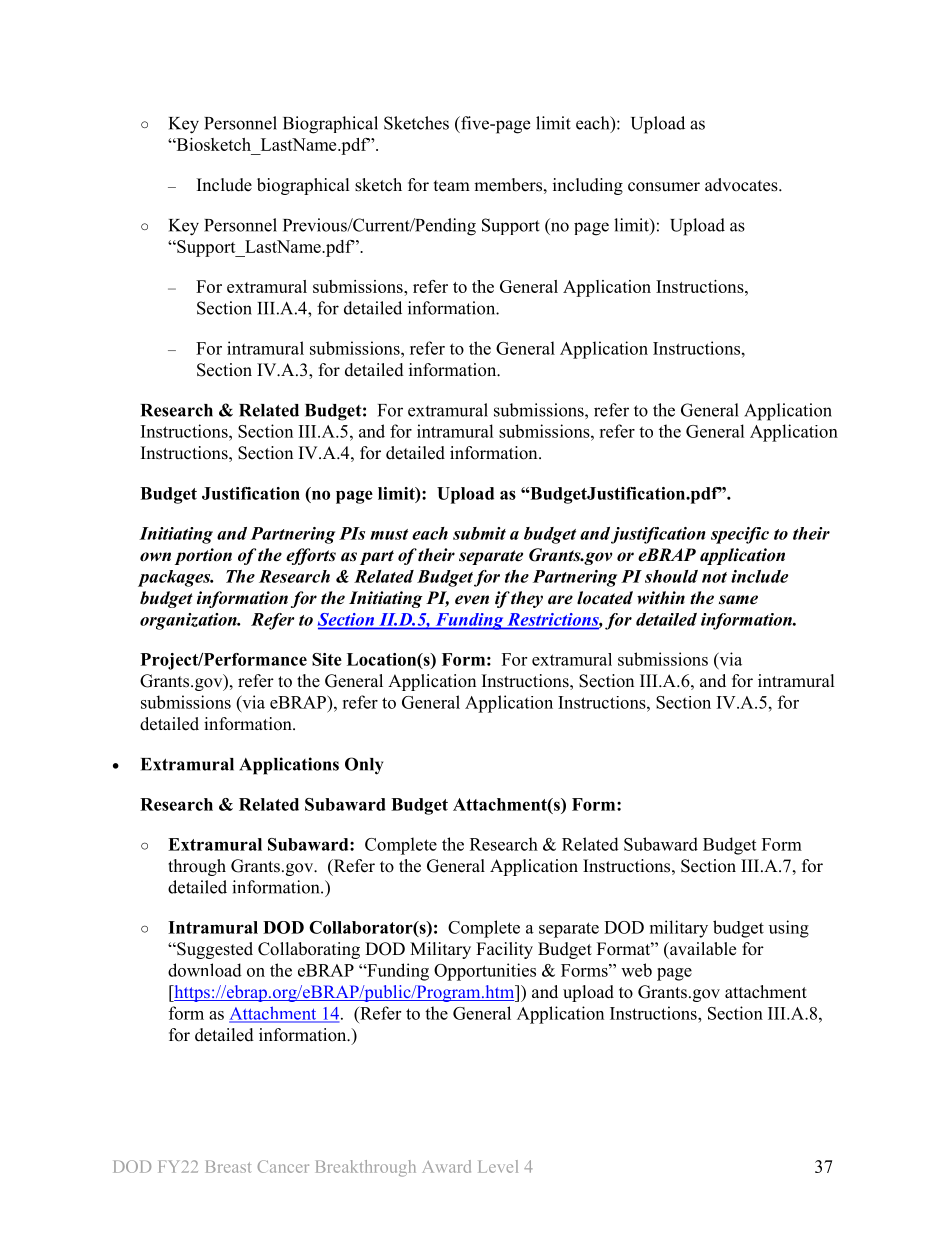  I want to click on portion, so click(203, 556).
